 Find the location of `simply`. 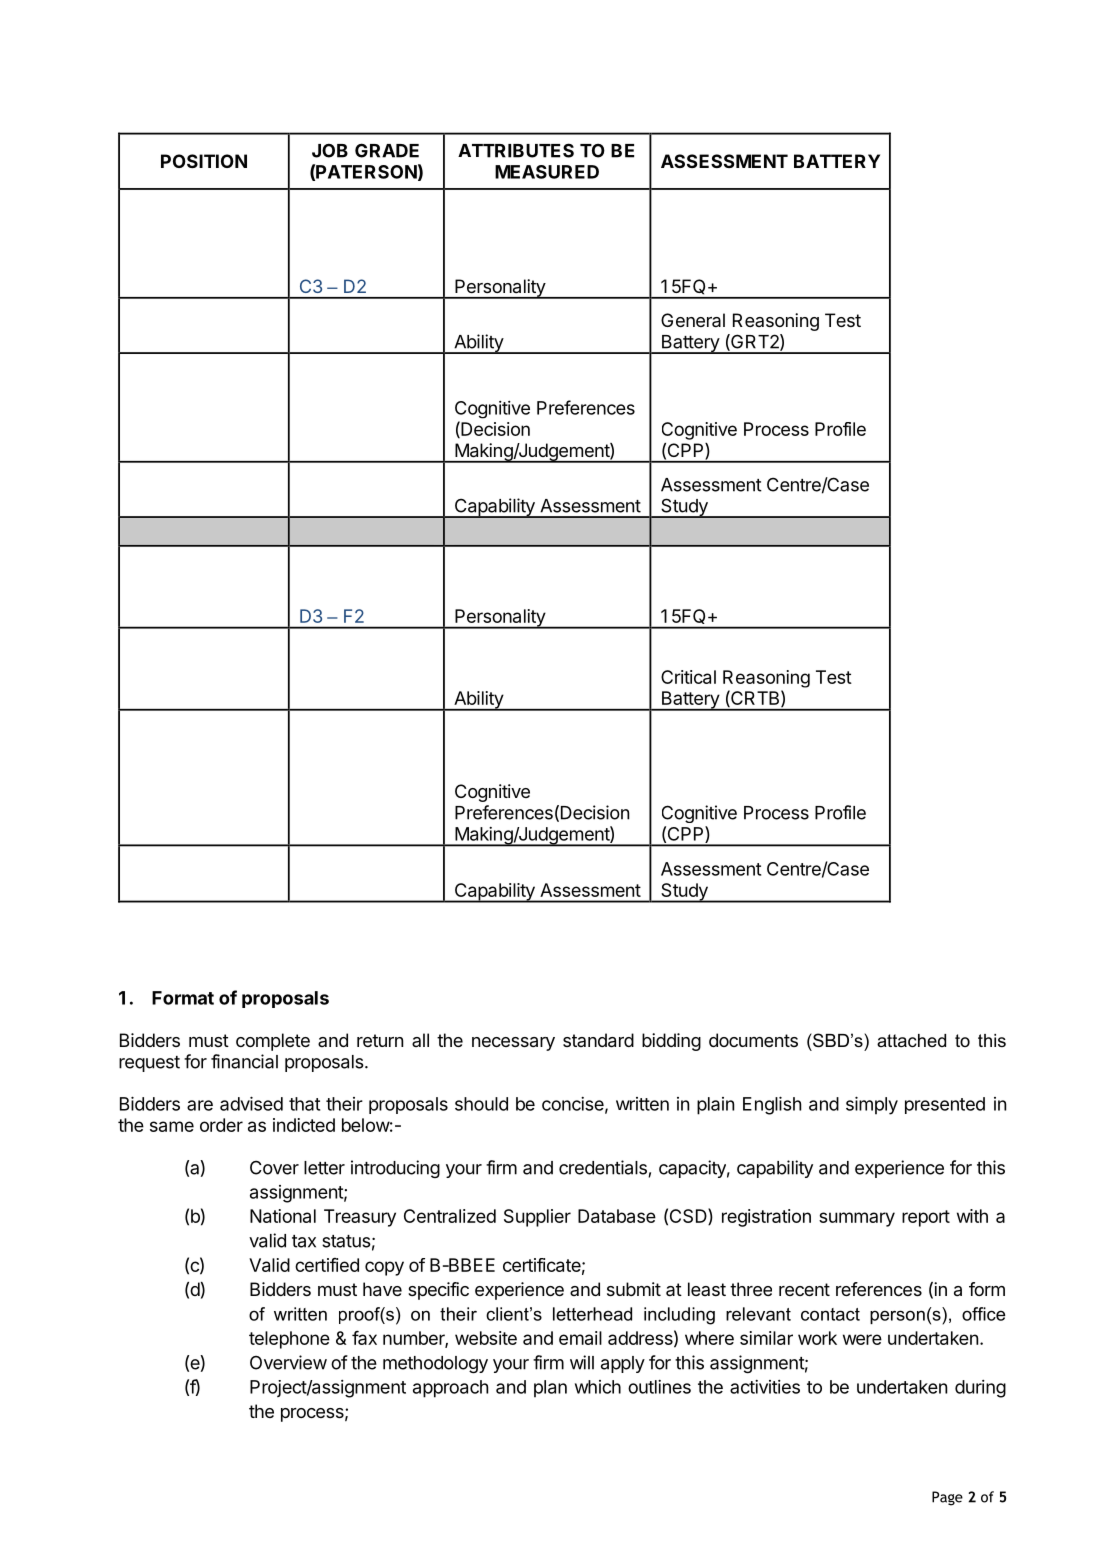

simply is located at coordinates (872, 1105).
